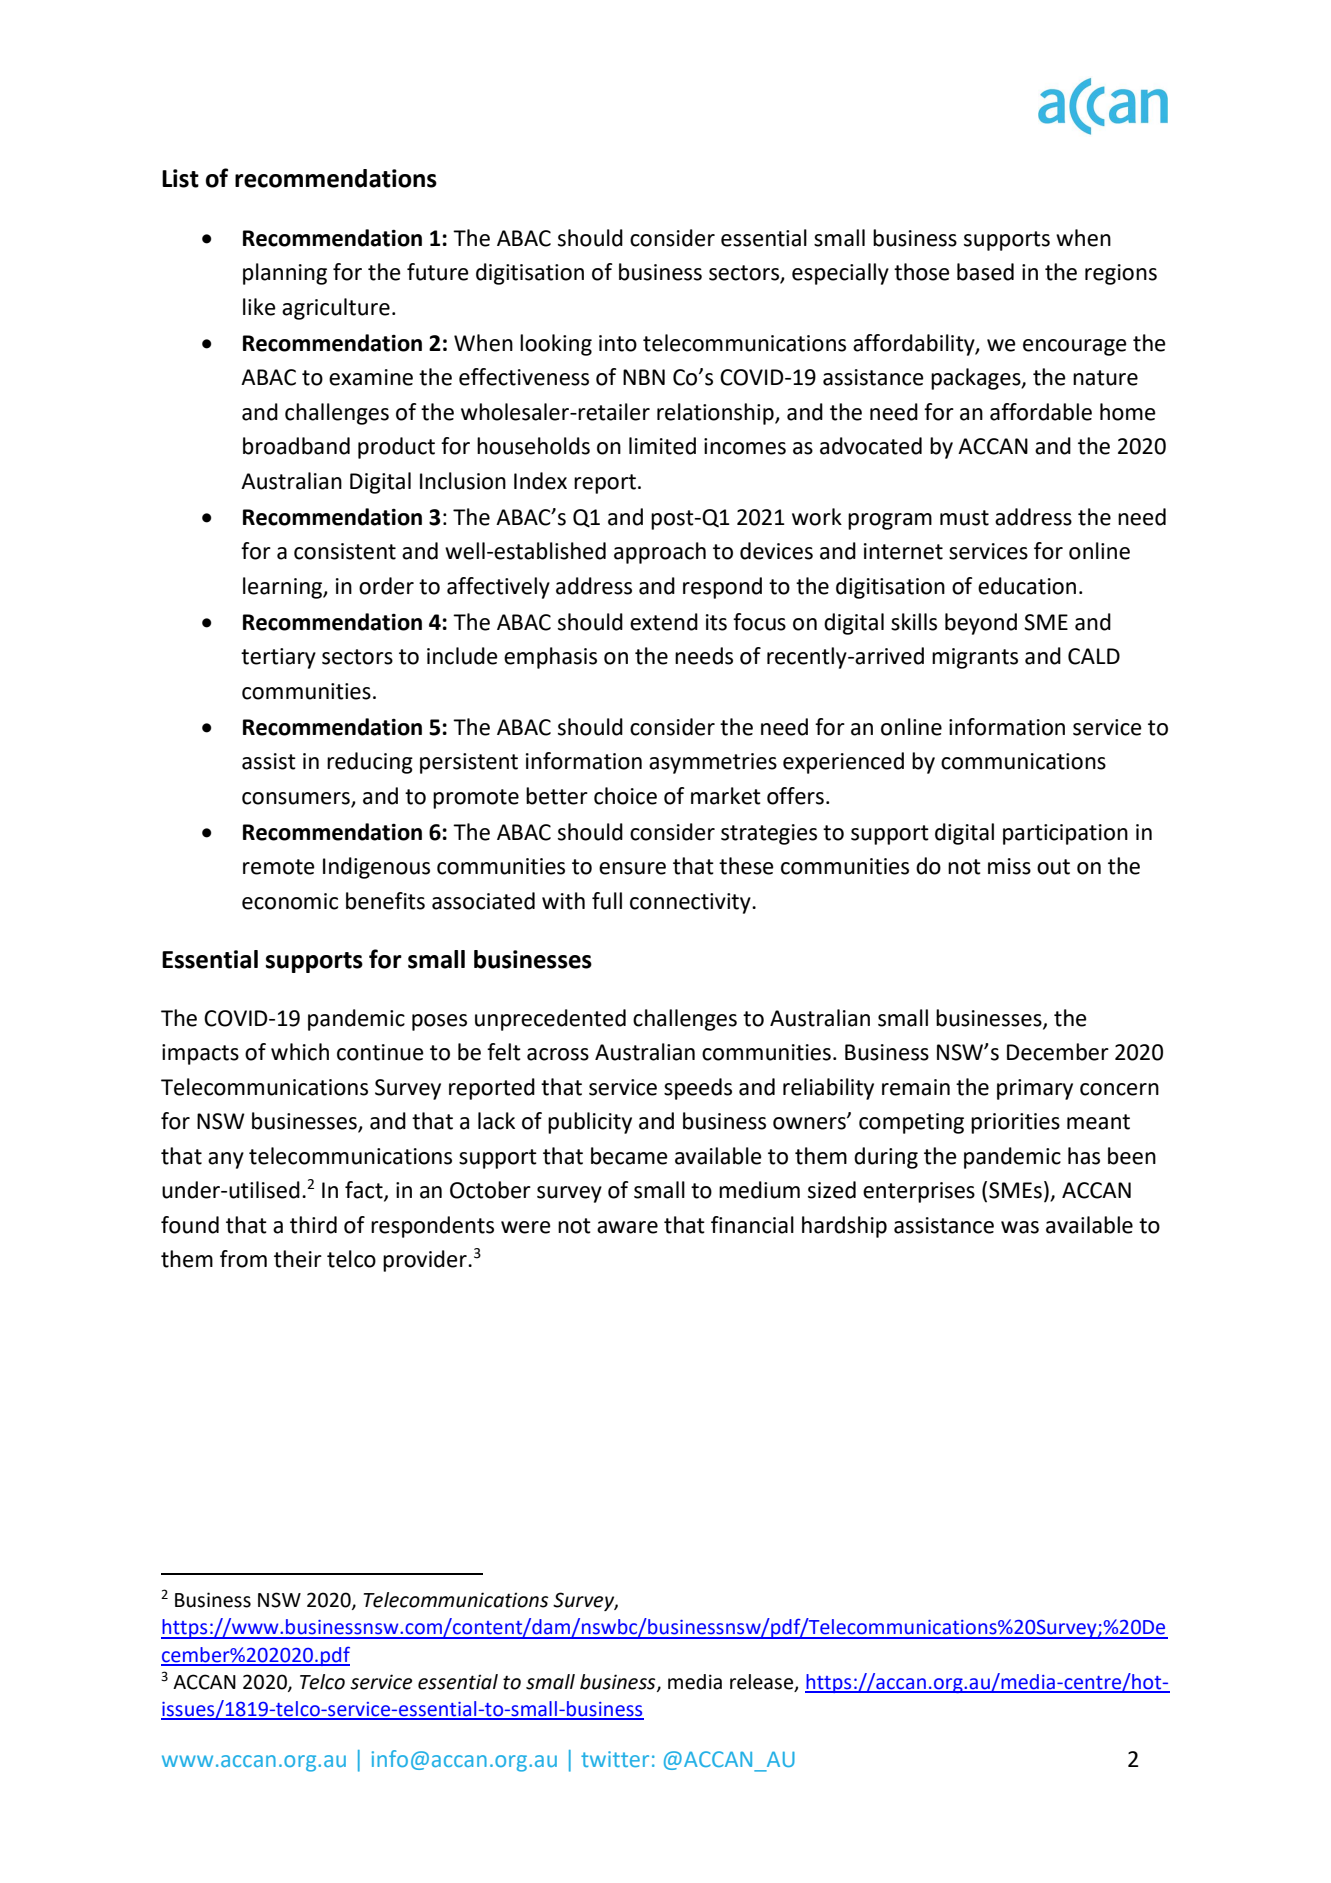  What do you see at coordinates (618, 343) in the screenshot?
I see `into` at bounding box center [618, 343].
